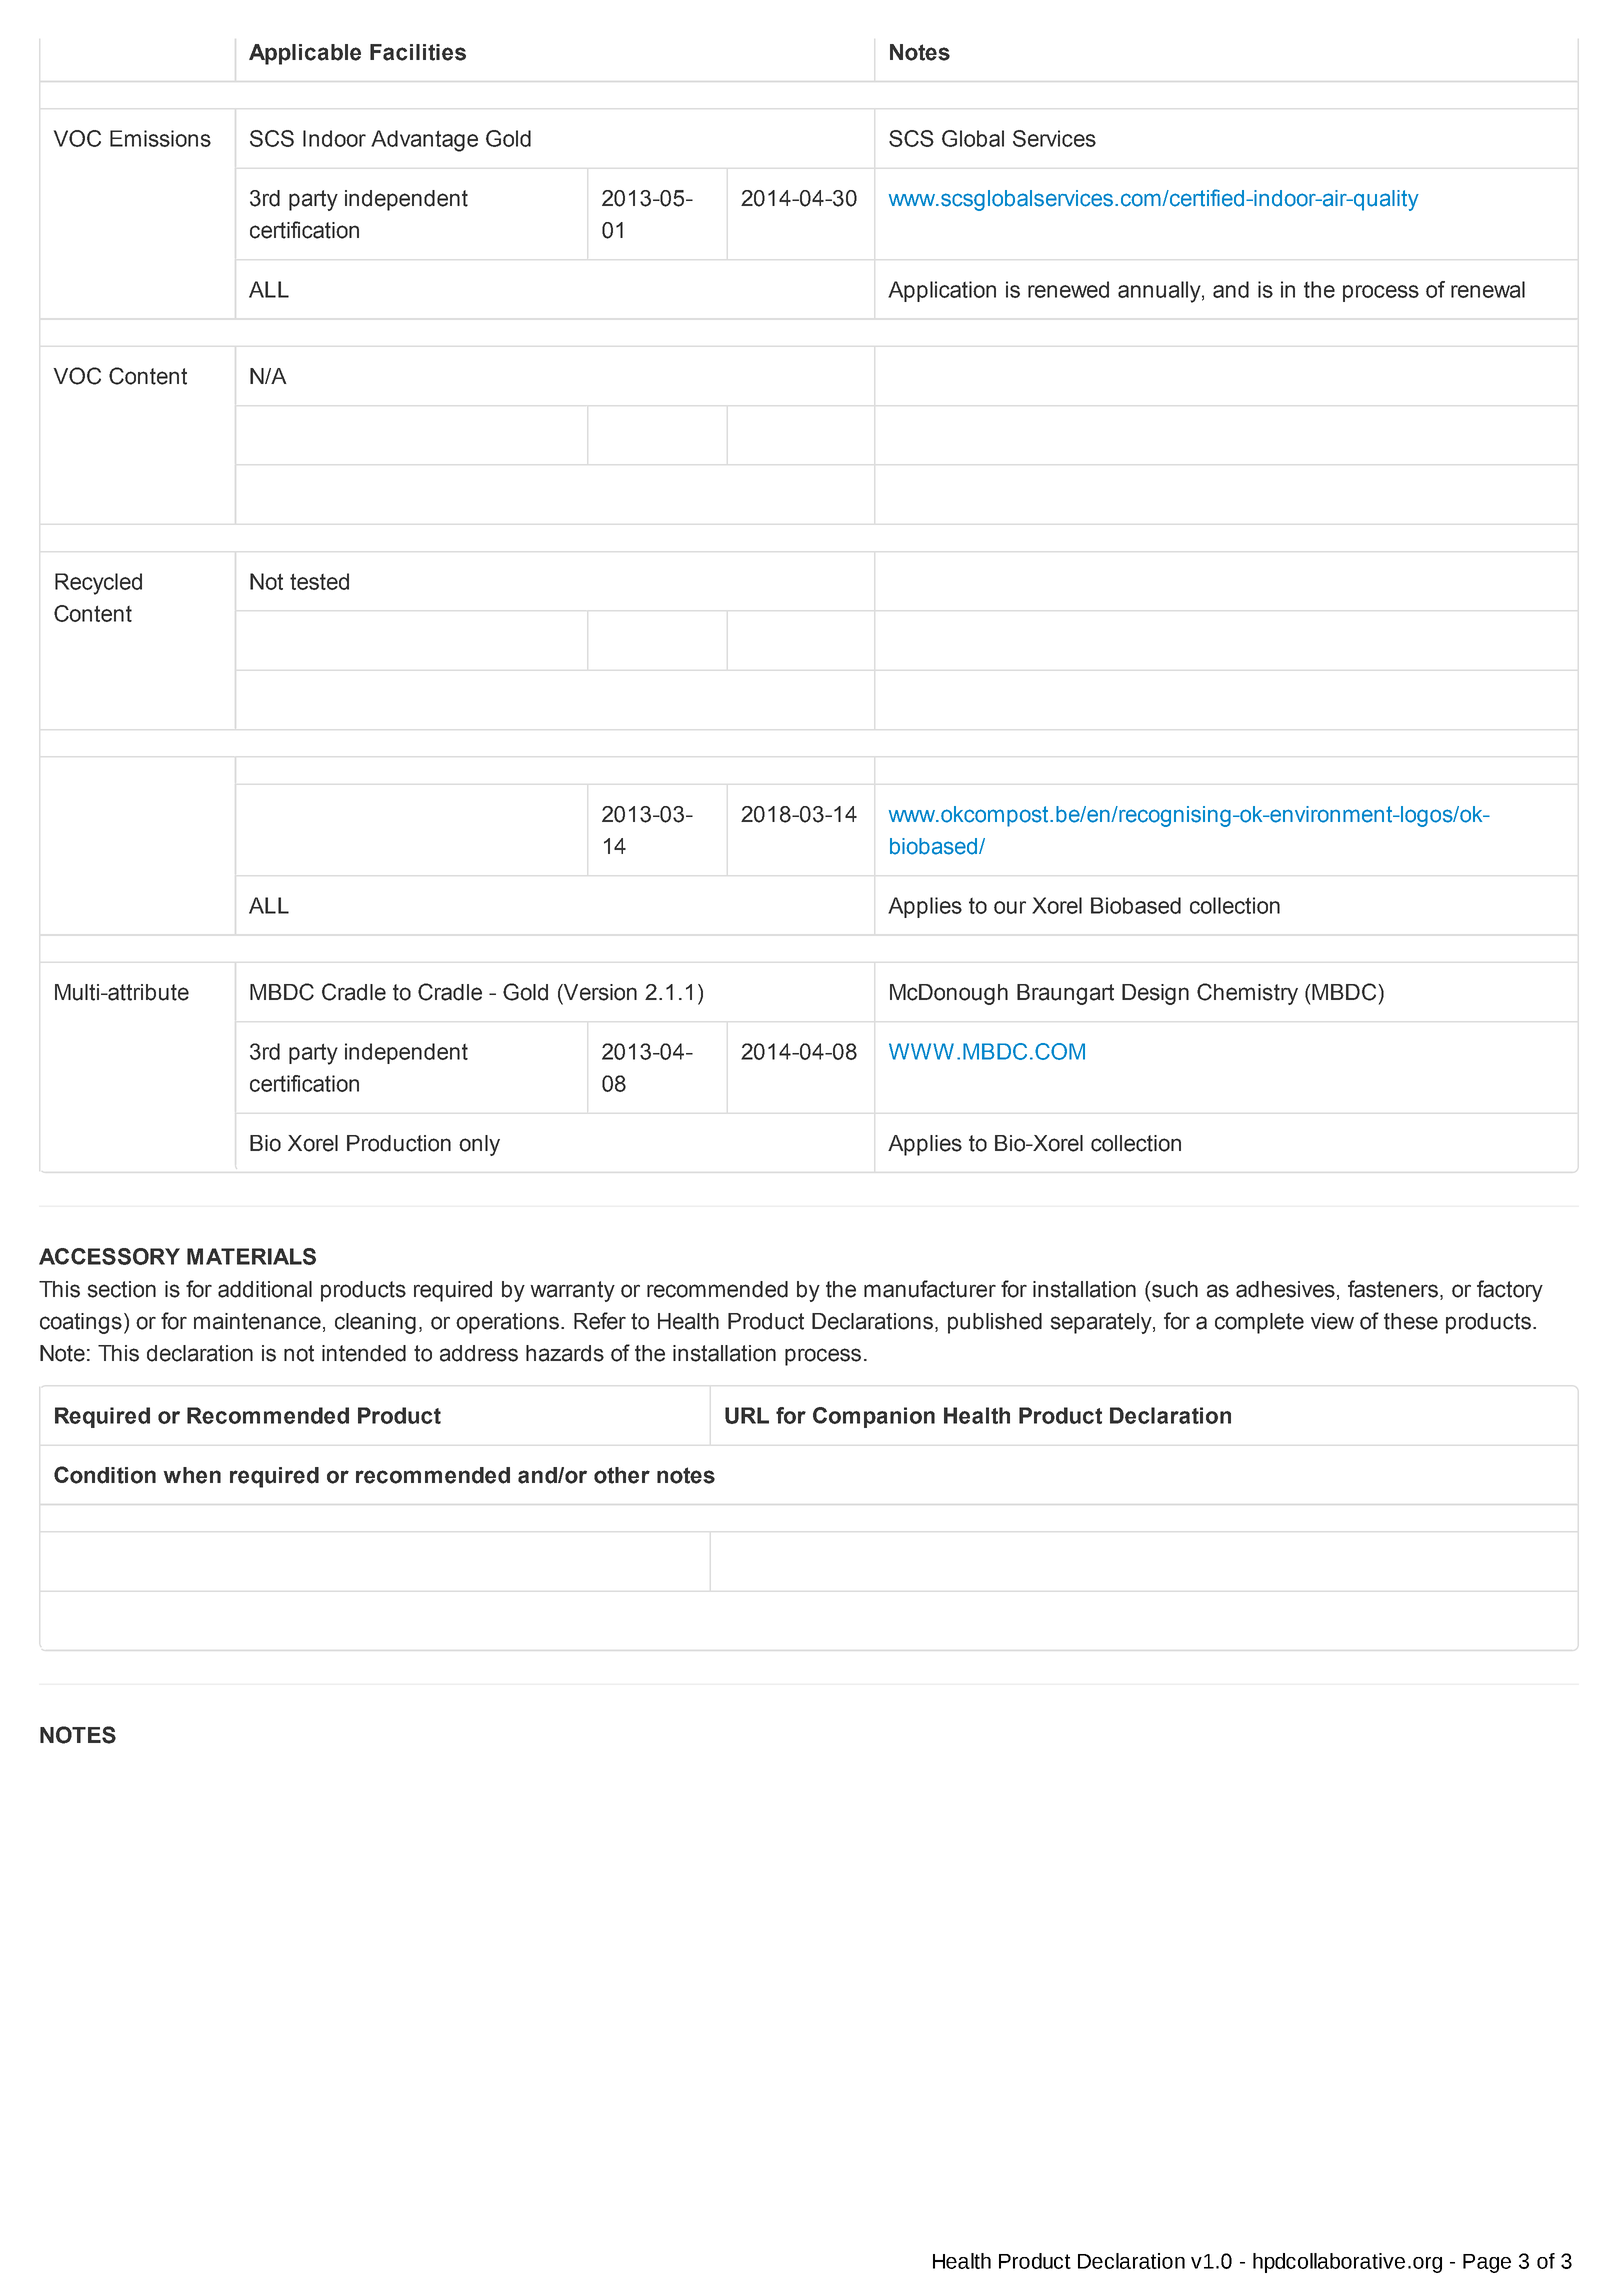 The image size is (1618, 2281). Describe the element at coordinates (479, 1145) in the screenshot. I see `only` at that location.
